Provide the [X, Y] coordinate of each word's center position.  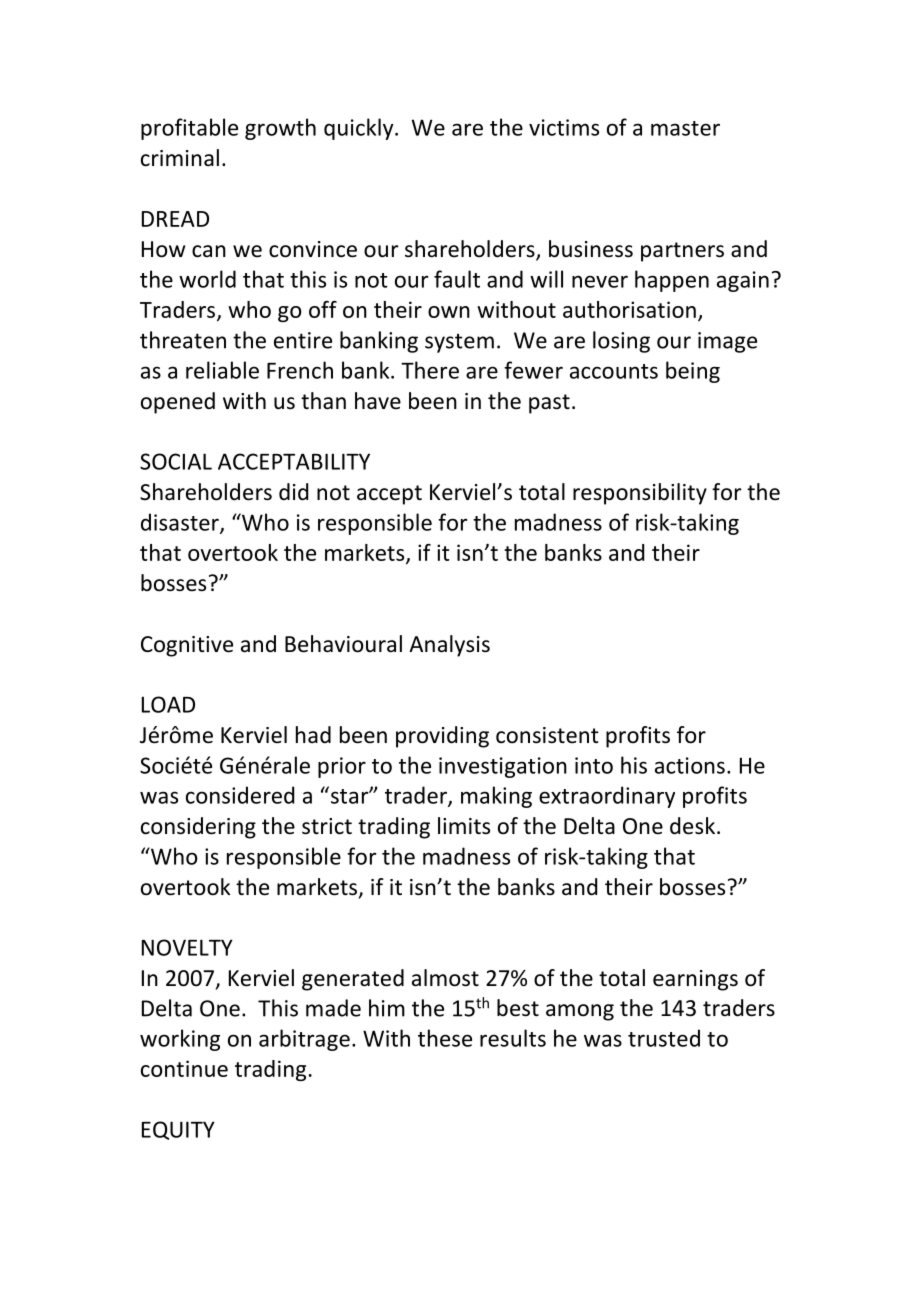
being [693, 372]
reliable [222, 370]
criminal [180, 158]
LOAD [168, 704]
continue [184, 1068]
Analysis [449, 646]
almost [445, 978]
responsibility [640, 494]
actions [690, 765]
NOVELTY [187, 947]
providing [442, 737]
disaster [181, 523]
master [685, 128]
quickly [360, 129]
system [459, 343]
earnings [695, 980]
